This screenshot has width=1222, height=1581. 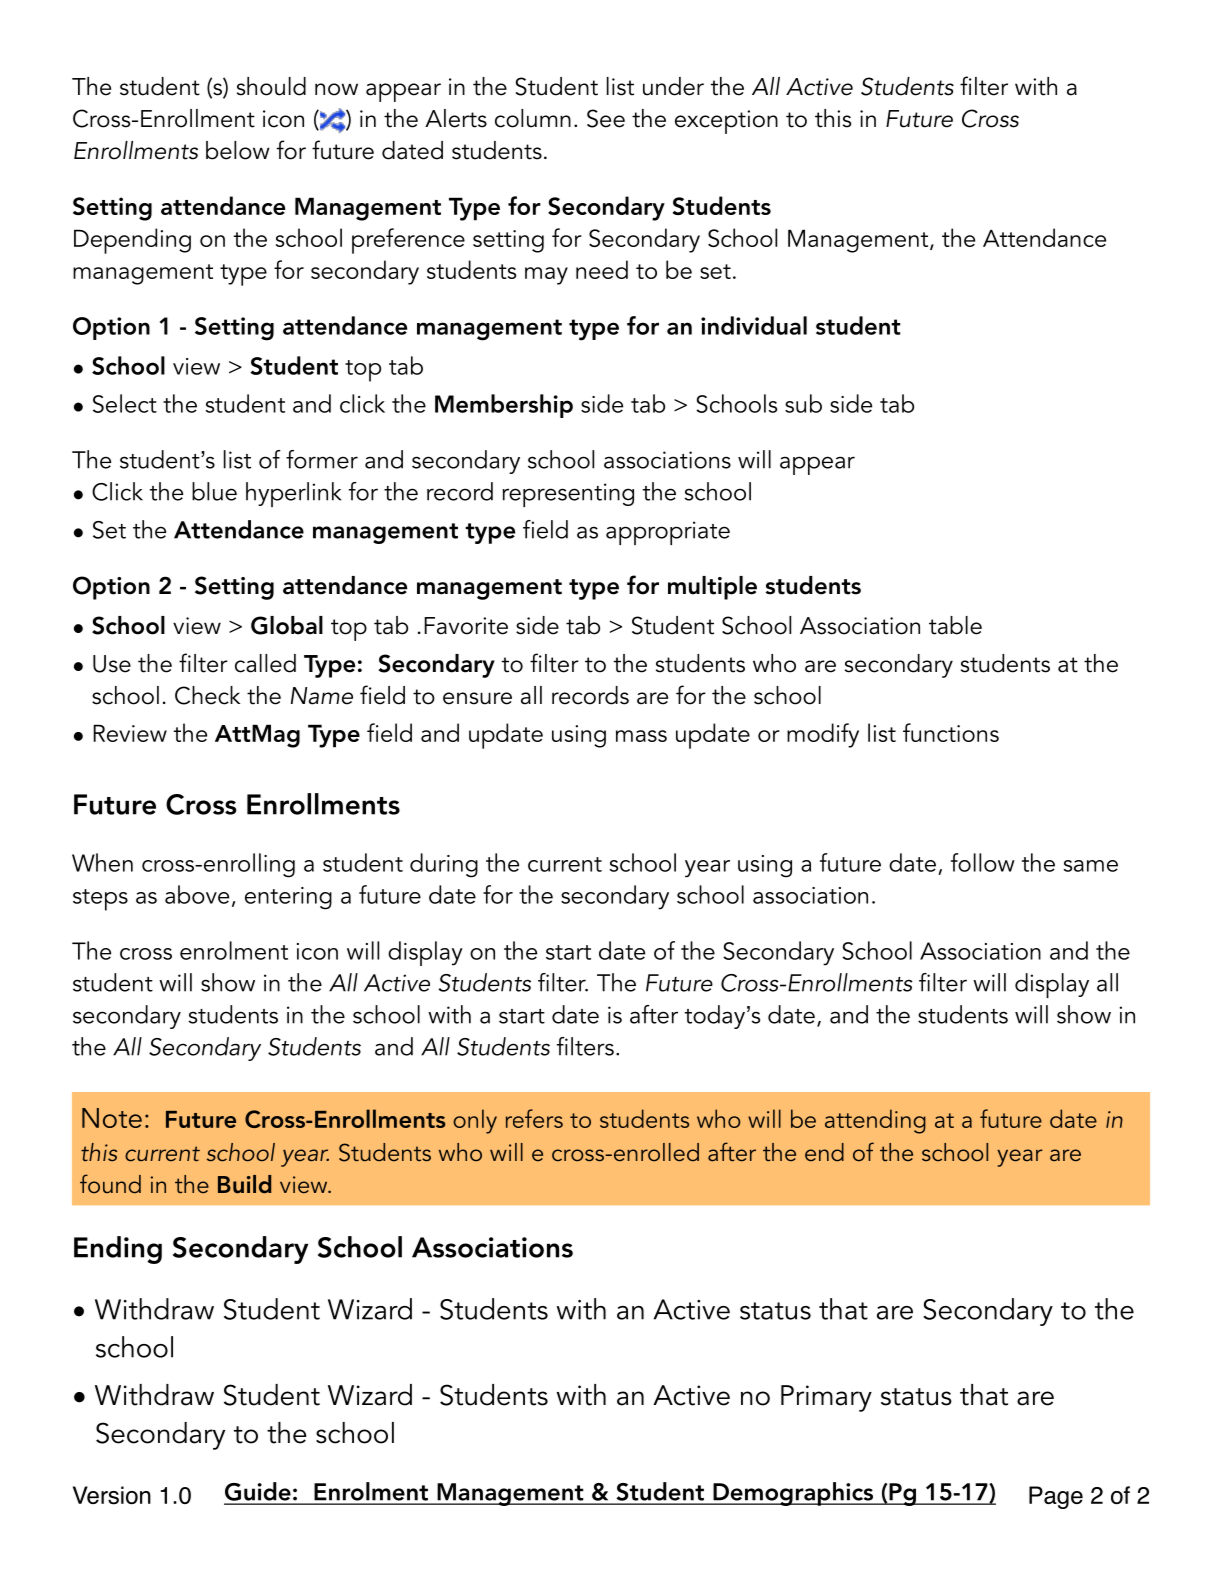 I want to click on functions, so click(x=951, y=732).
